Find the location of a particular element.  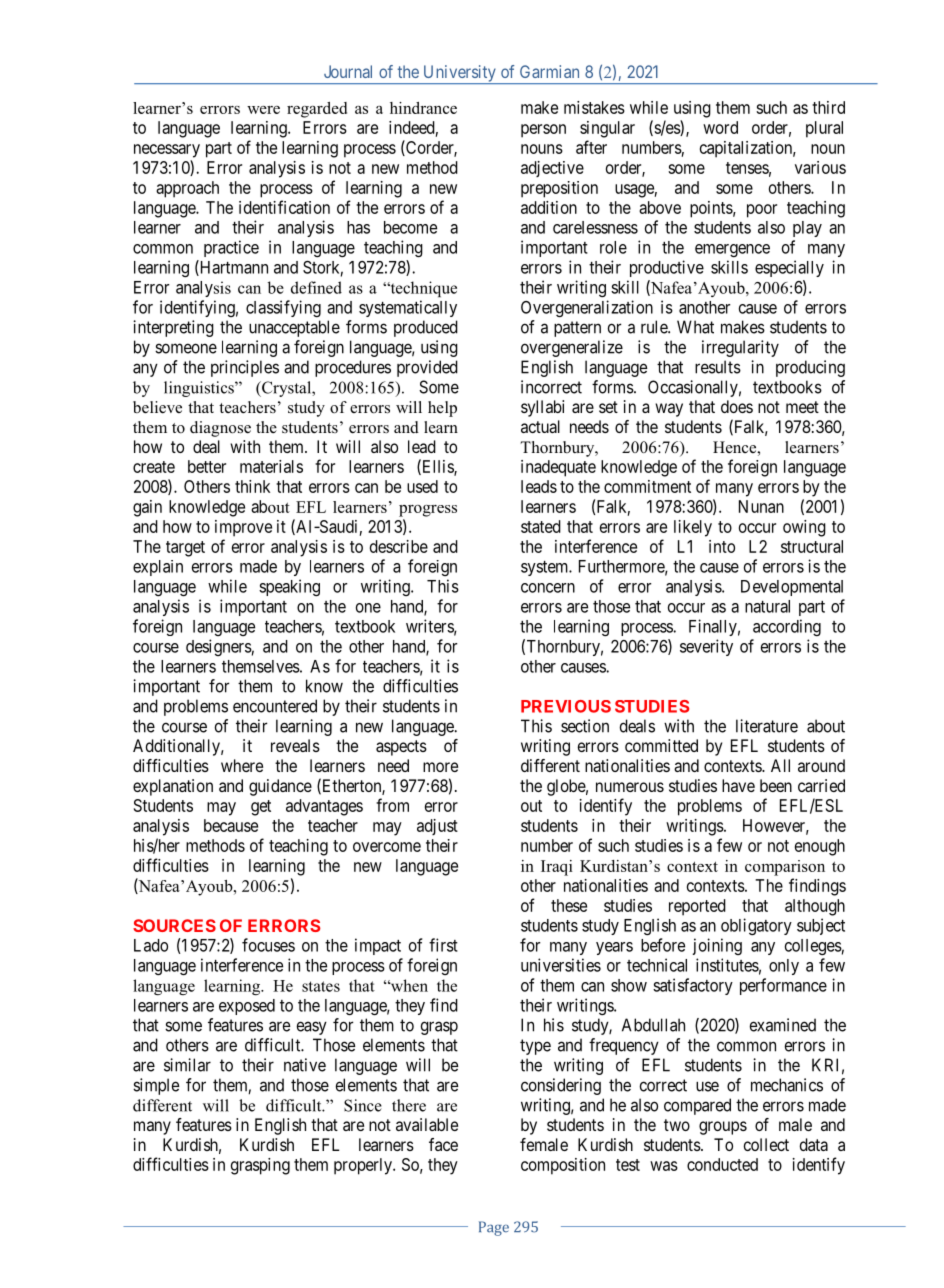

word is located at coordinates (720, 127).
